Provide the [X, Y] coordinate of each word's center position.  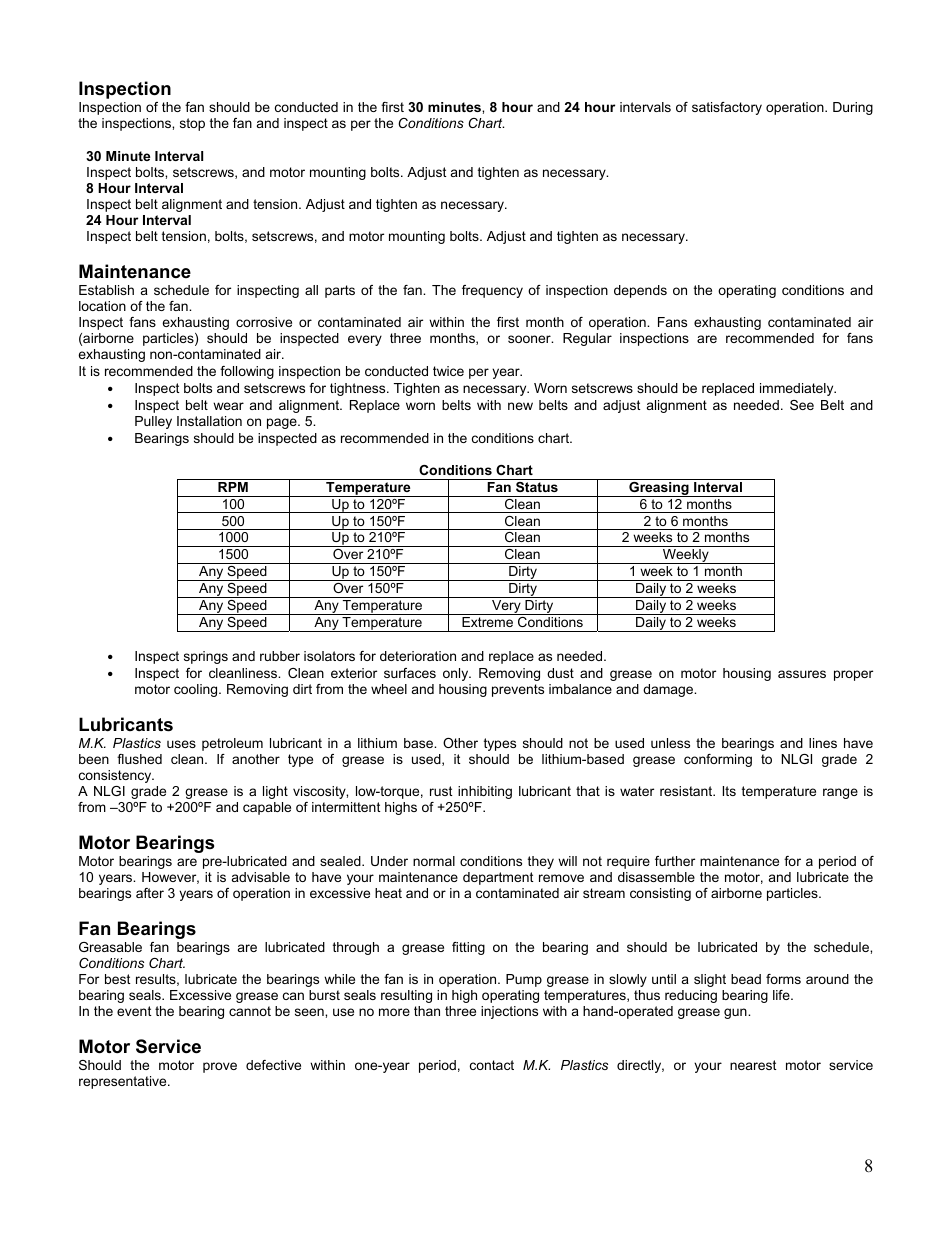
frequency [492, 291]
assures [802, 674]
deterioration [418, 656]
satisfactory [727, 108]
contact [492, 1065]
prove [220, 1067]
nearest [753, 1065]
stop [192, 124]
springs [206, 657]
